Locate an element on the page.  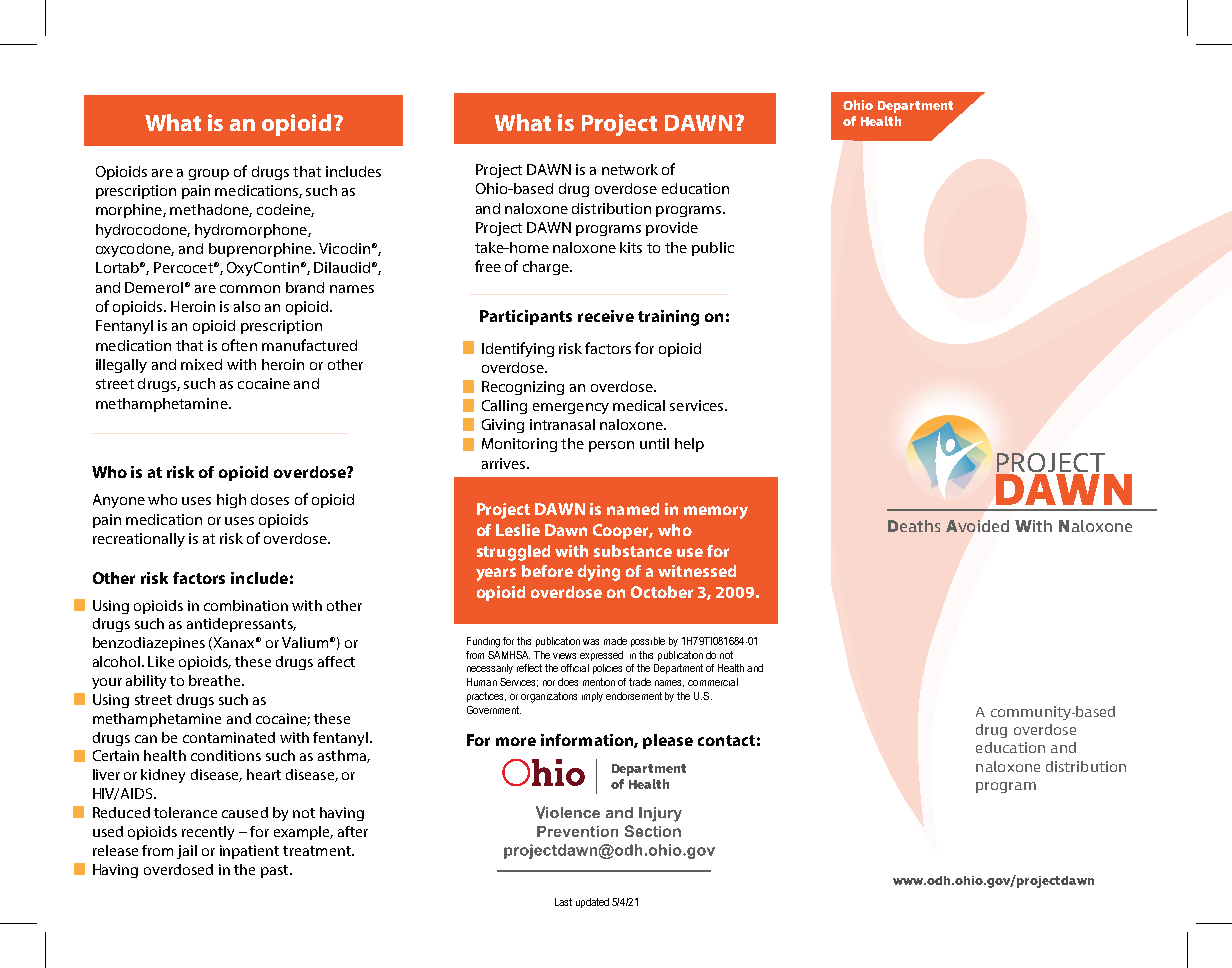
network is located at coordinates (630, 169).
